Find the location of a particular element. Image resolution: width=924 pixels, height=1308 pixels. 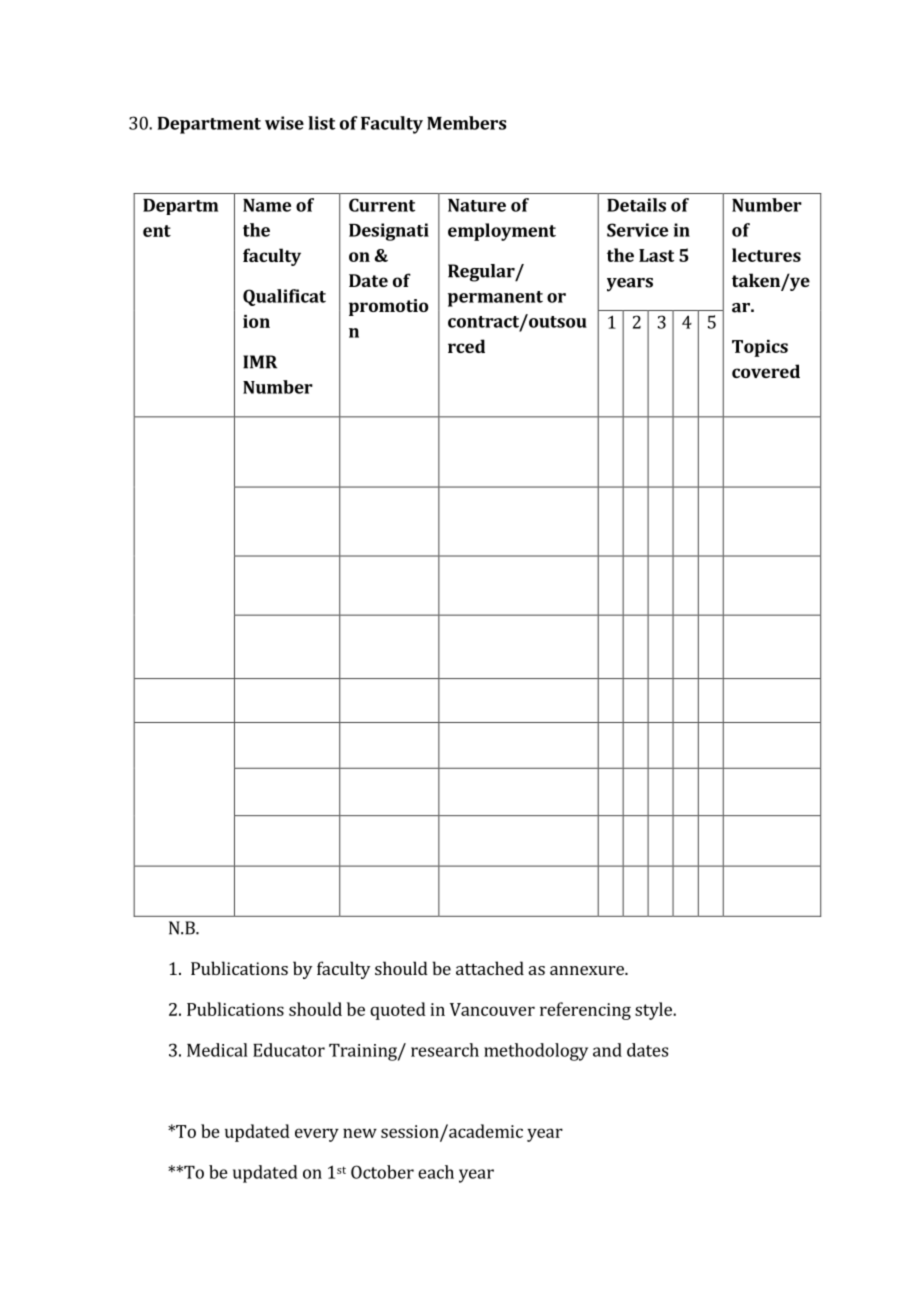

Details is located at coordinates (636, 205).
